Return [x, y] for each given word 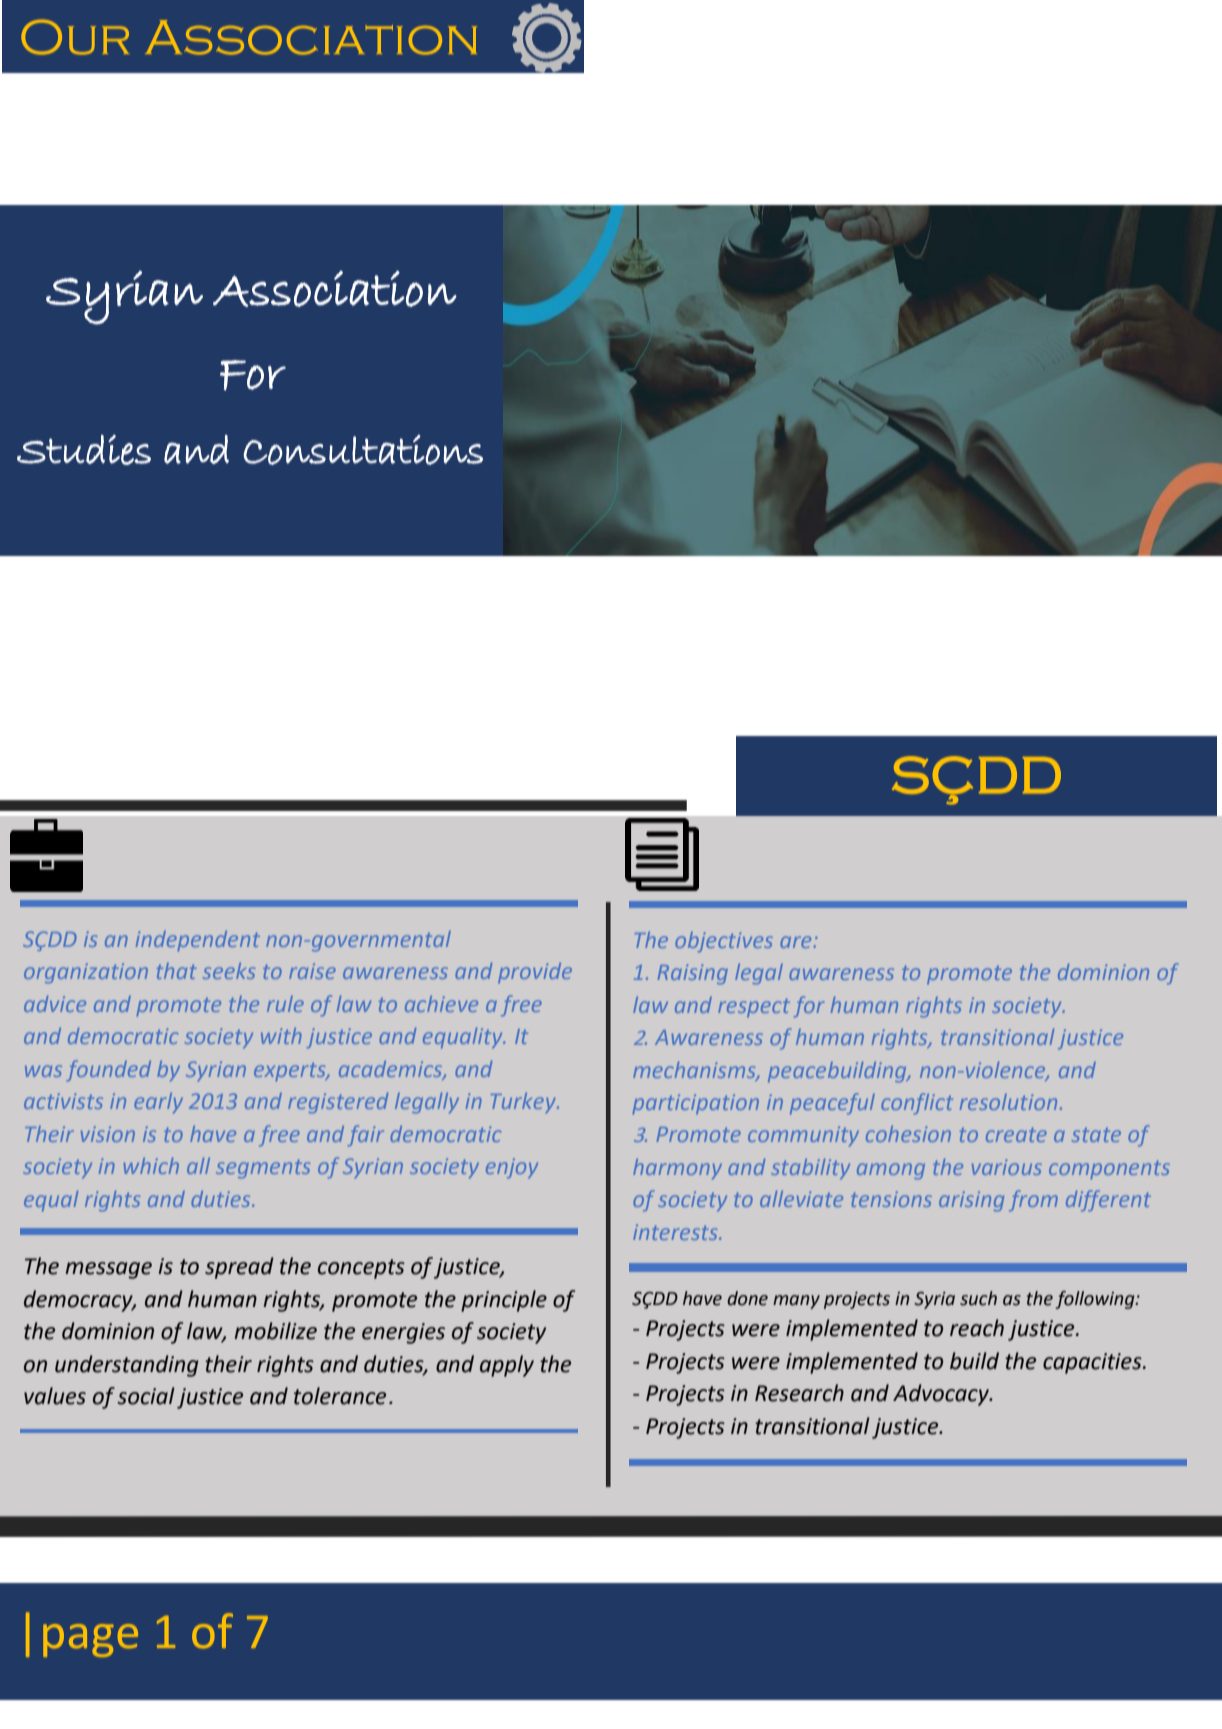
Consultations [363, 449]
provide [535, 973]
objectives [724, 942]
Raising [693, 974]
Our [75, 37]
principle [504, 1301]
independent [198, 941]
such [978, 1298]
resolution [1008, 1102]
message [108, 1270]
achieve [441, 1004]
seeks [229, 971]
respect [754, 1007]
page [90, 1640]
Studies [84, 450]
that [176, 971]
